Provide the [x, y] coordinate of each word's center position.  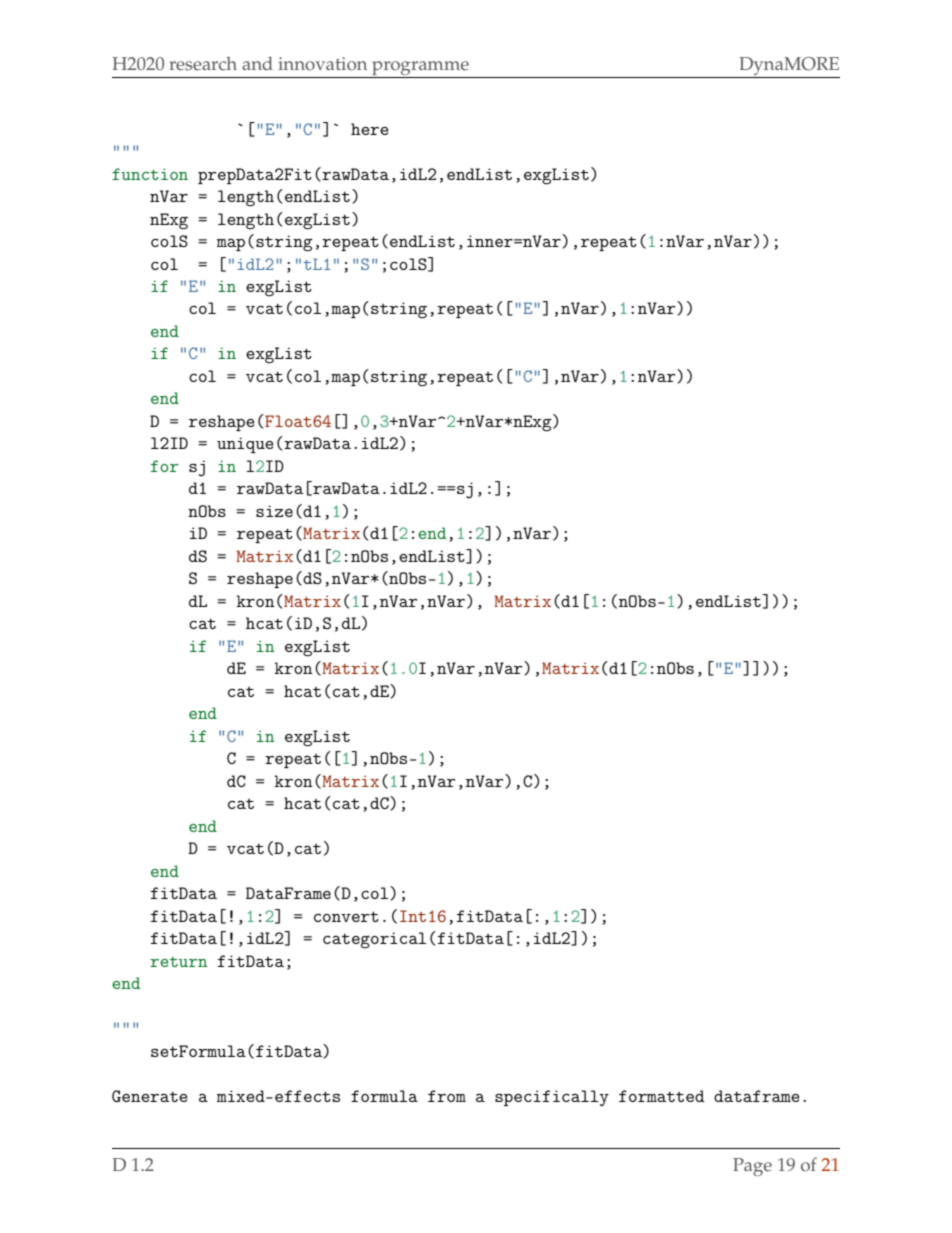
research [203, 64]
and [257, 63]
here [370, 129]
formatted [662, 1096]
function [150, 174]
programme [420, 69]
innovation [322, 64]
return [179, 962]
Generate [150, 1096]
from [447, 1096]
